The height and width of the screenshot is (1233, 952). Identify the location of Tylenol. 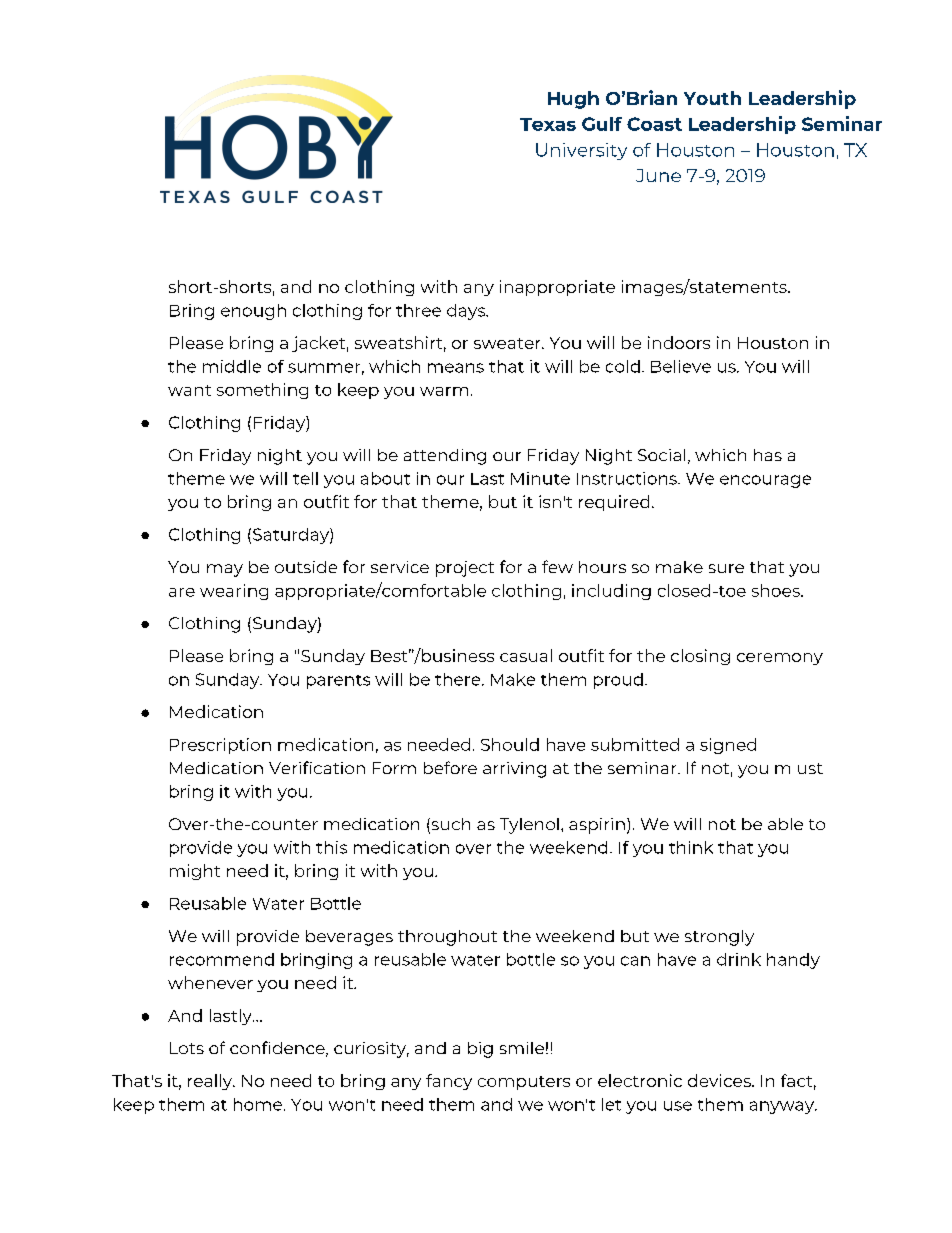
(529, 826).
